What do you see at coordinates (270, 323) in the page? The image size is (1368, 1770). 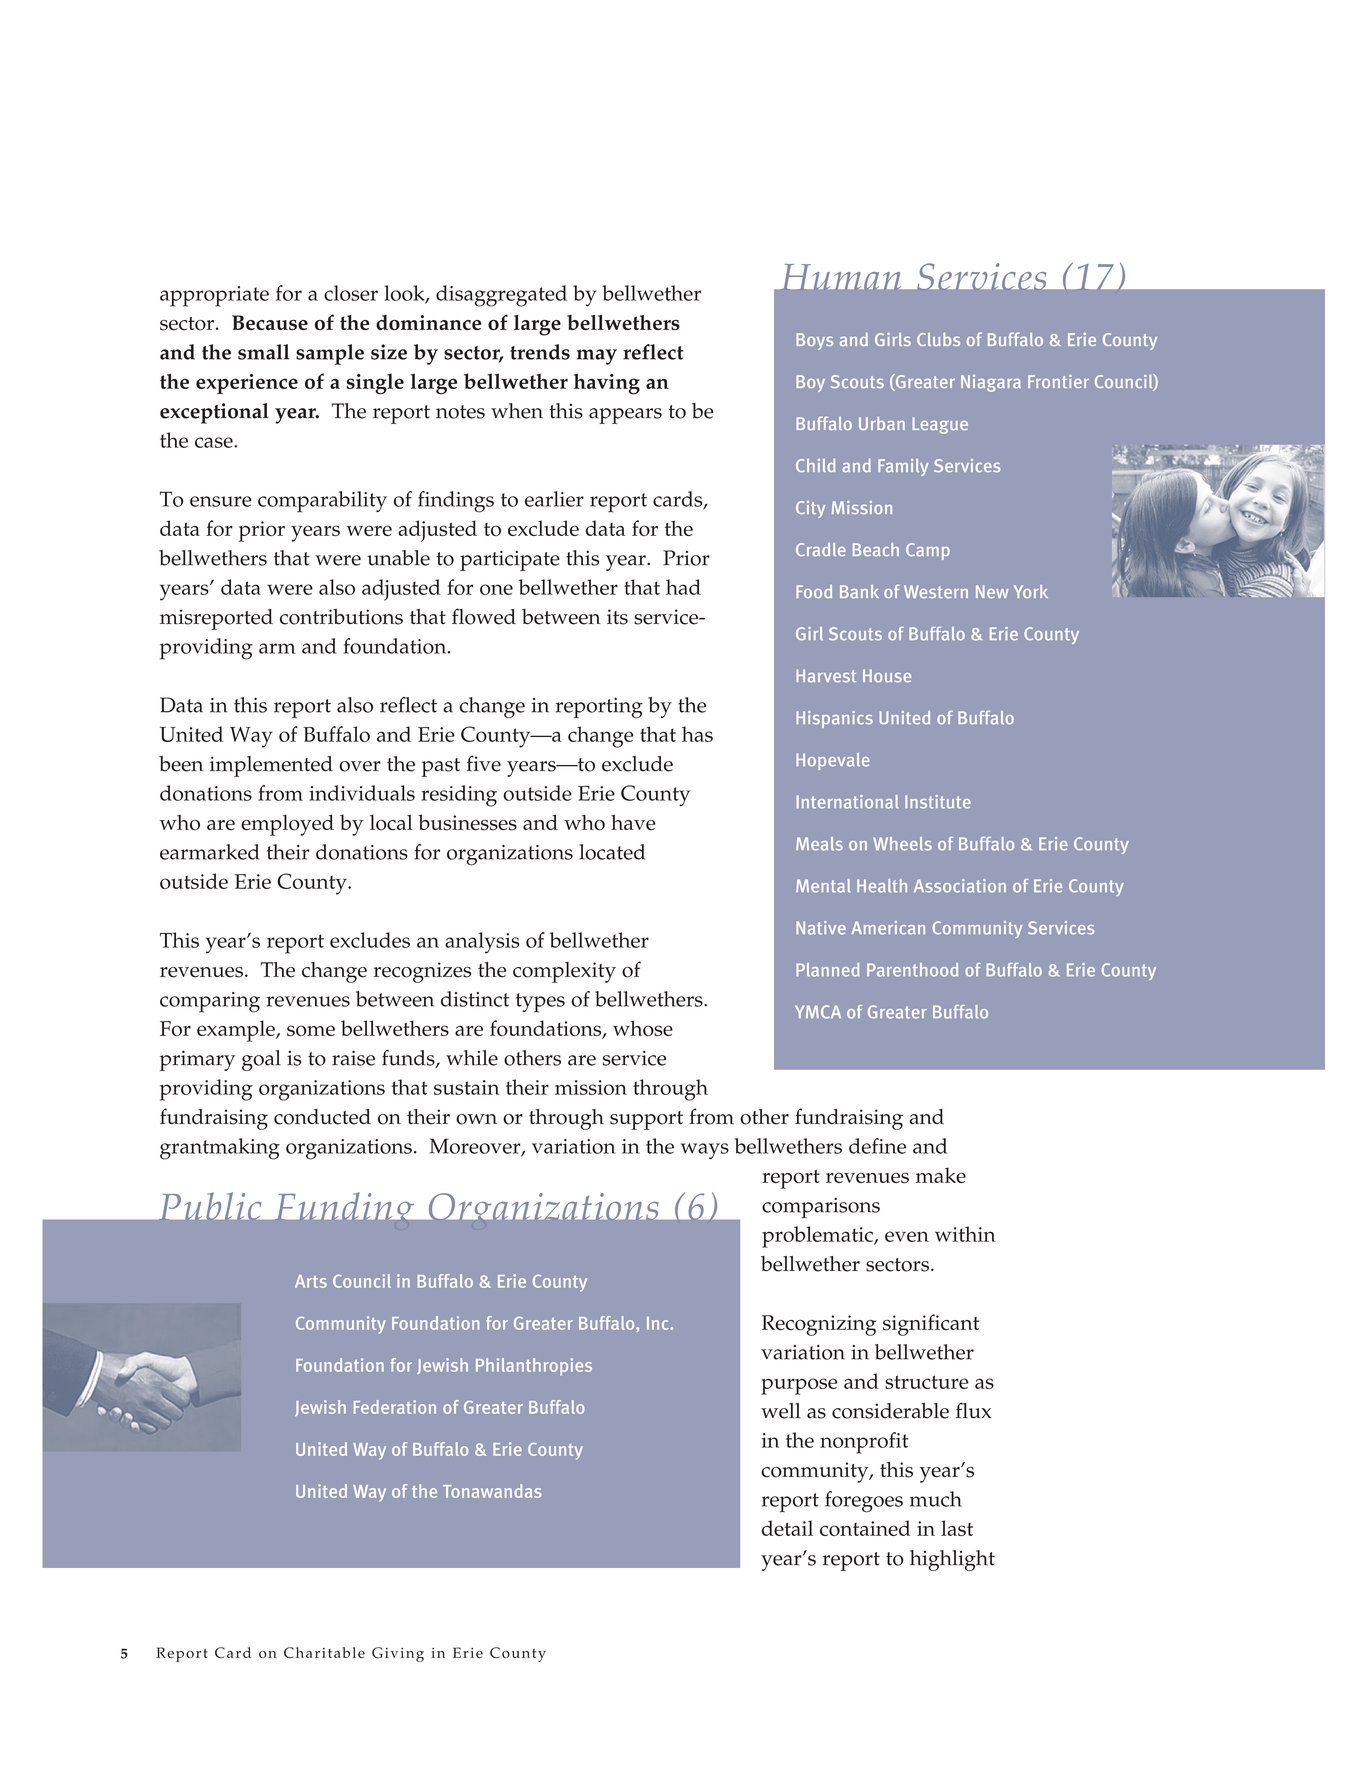 I see `Because` at bounding box center [270, 323].
